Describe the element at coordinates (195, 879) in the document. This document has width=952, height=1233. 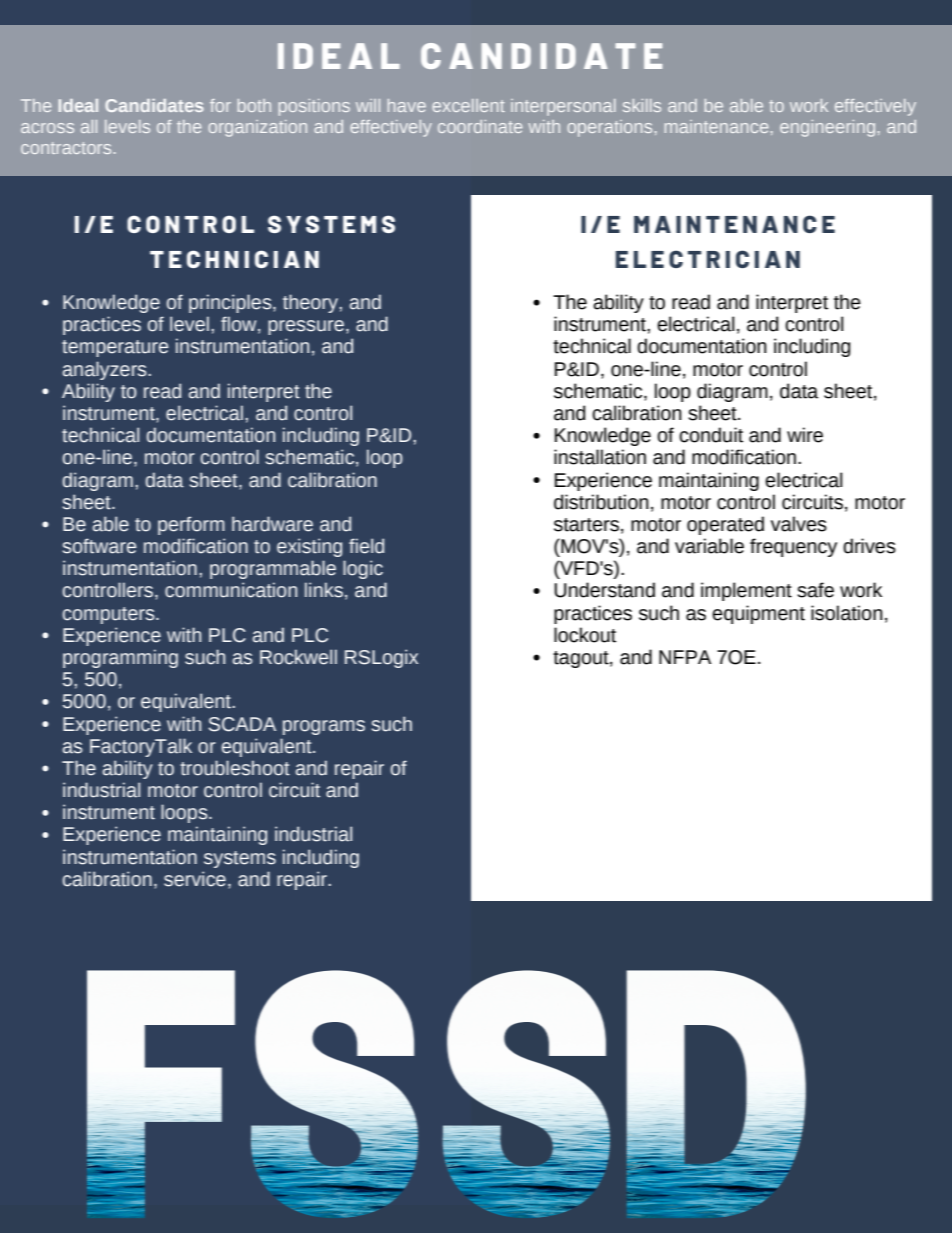
I see `service` at that location.
